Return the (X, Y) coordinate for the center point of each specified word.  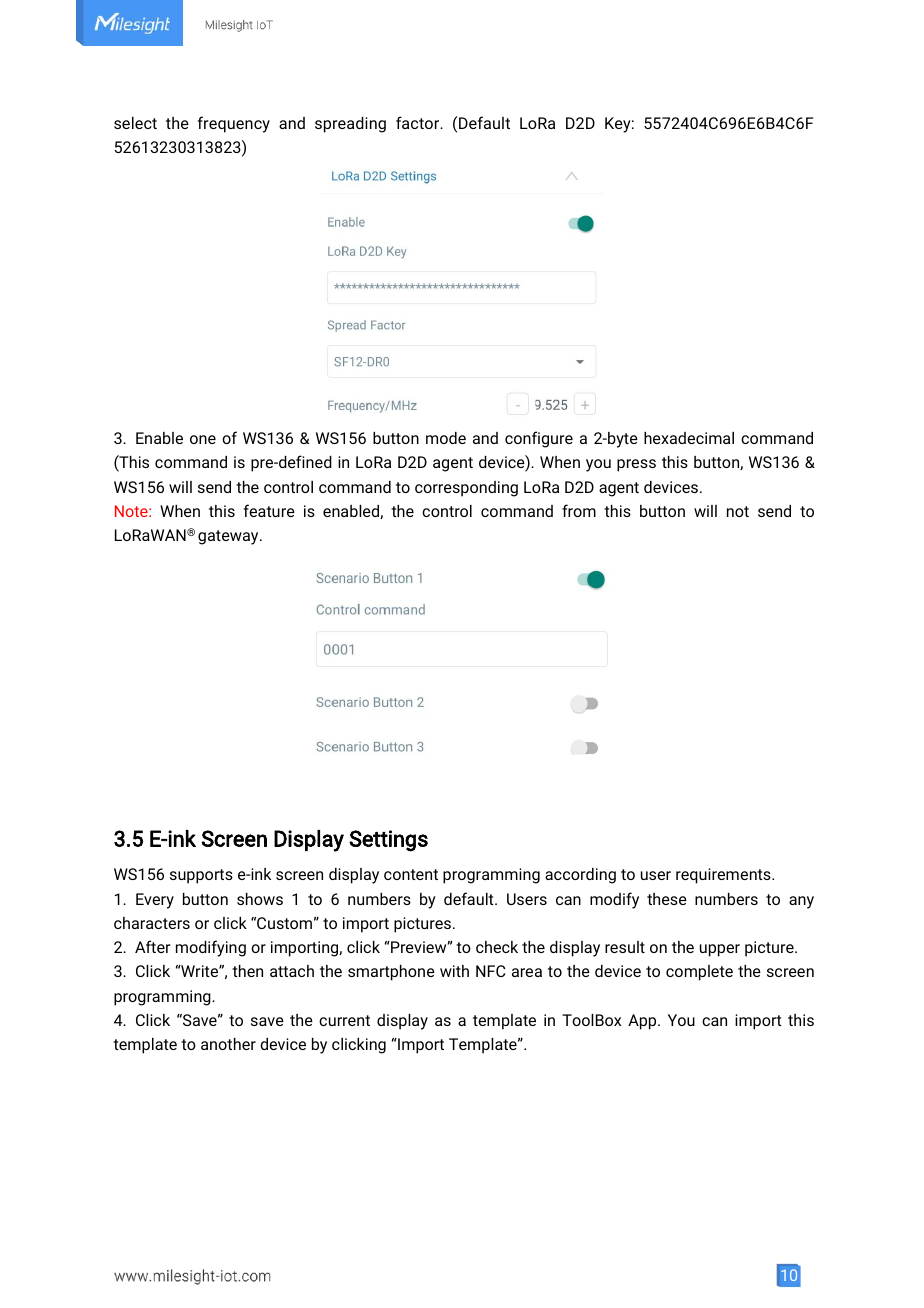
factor (419, 122)
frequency (234, 124)
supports (201, 876)
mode (446, 438)
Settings (388, 841)
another (228, 1044)
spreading (350, 125)
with (454, 971)
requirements (724, 876)
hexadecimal (689, 438)
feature (269, 510)
